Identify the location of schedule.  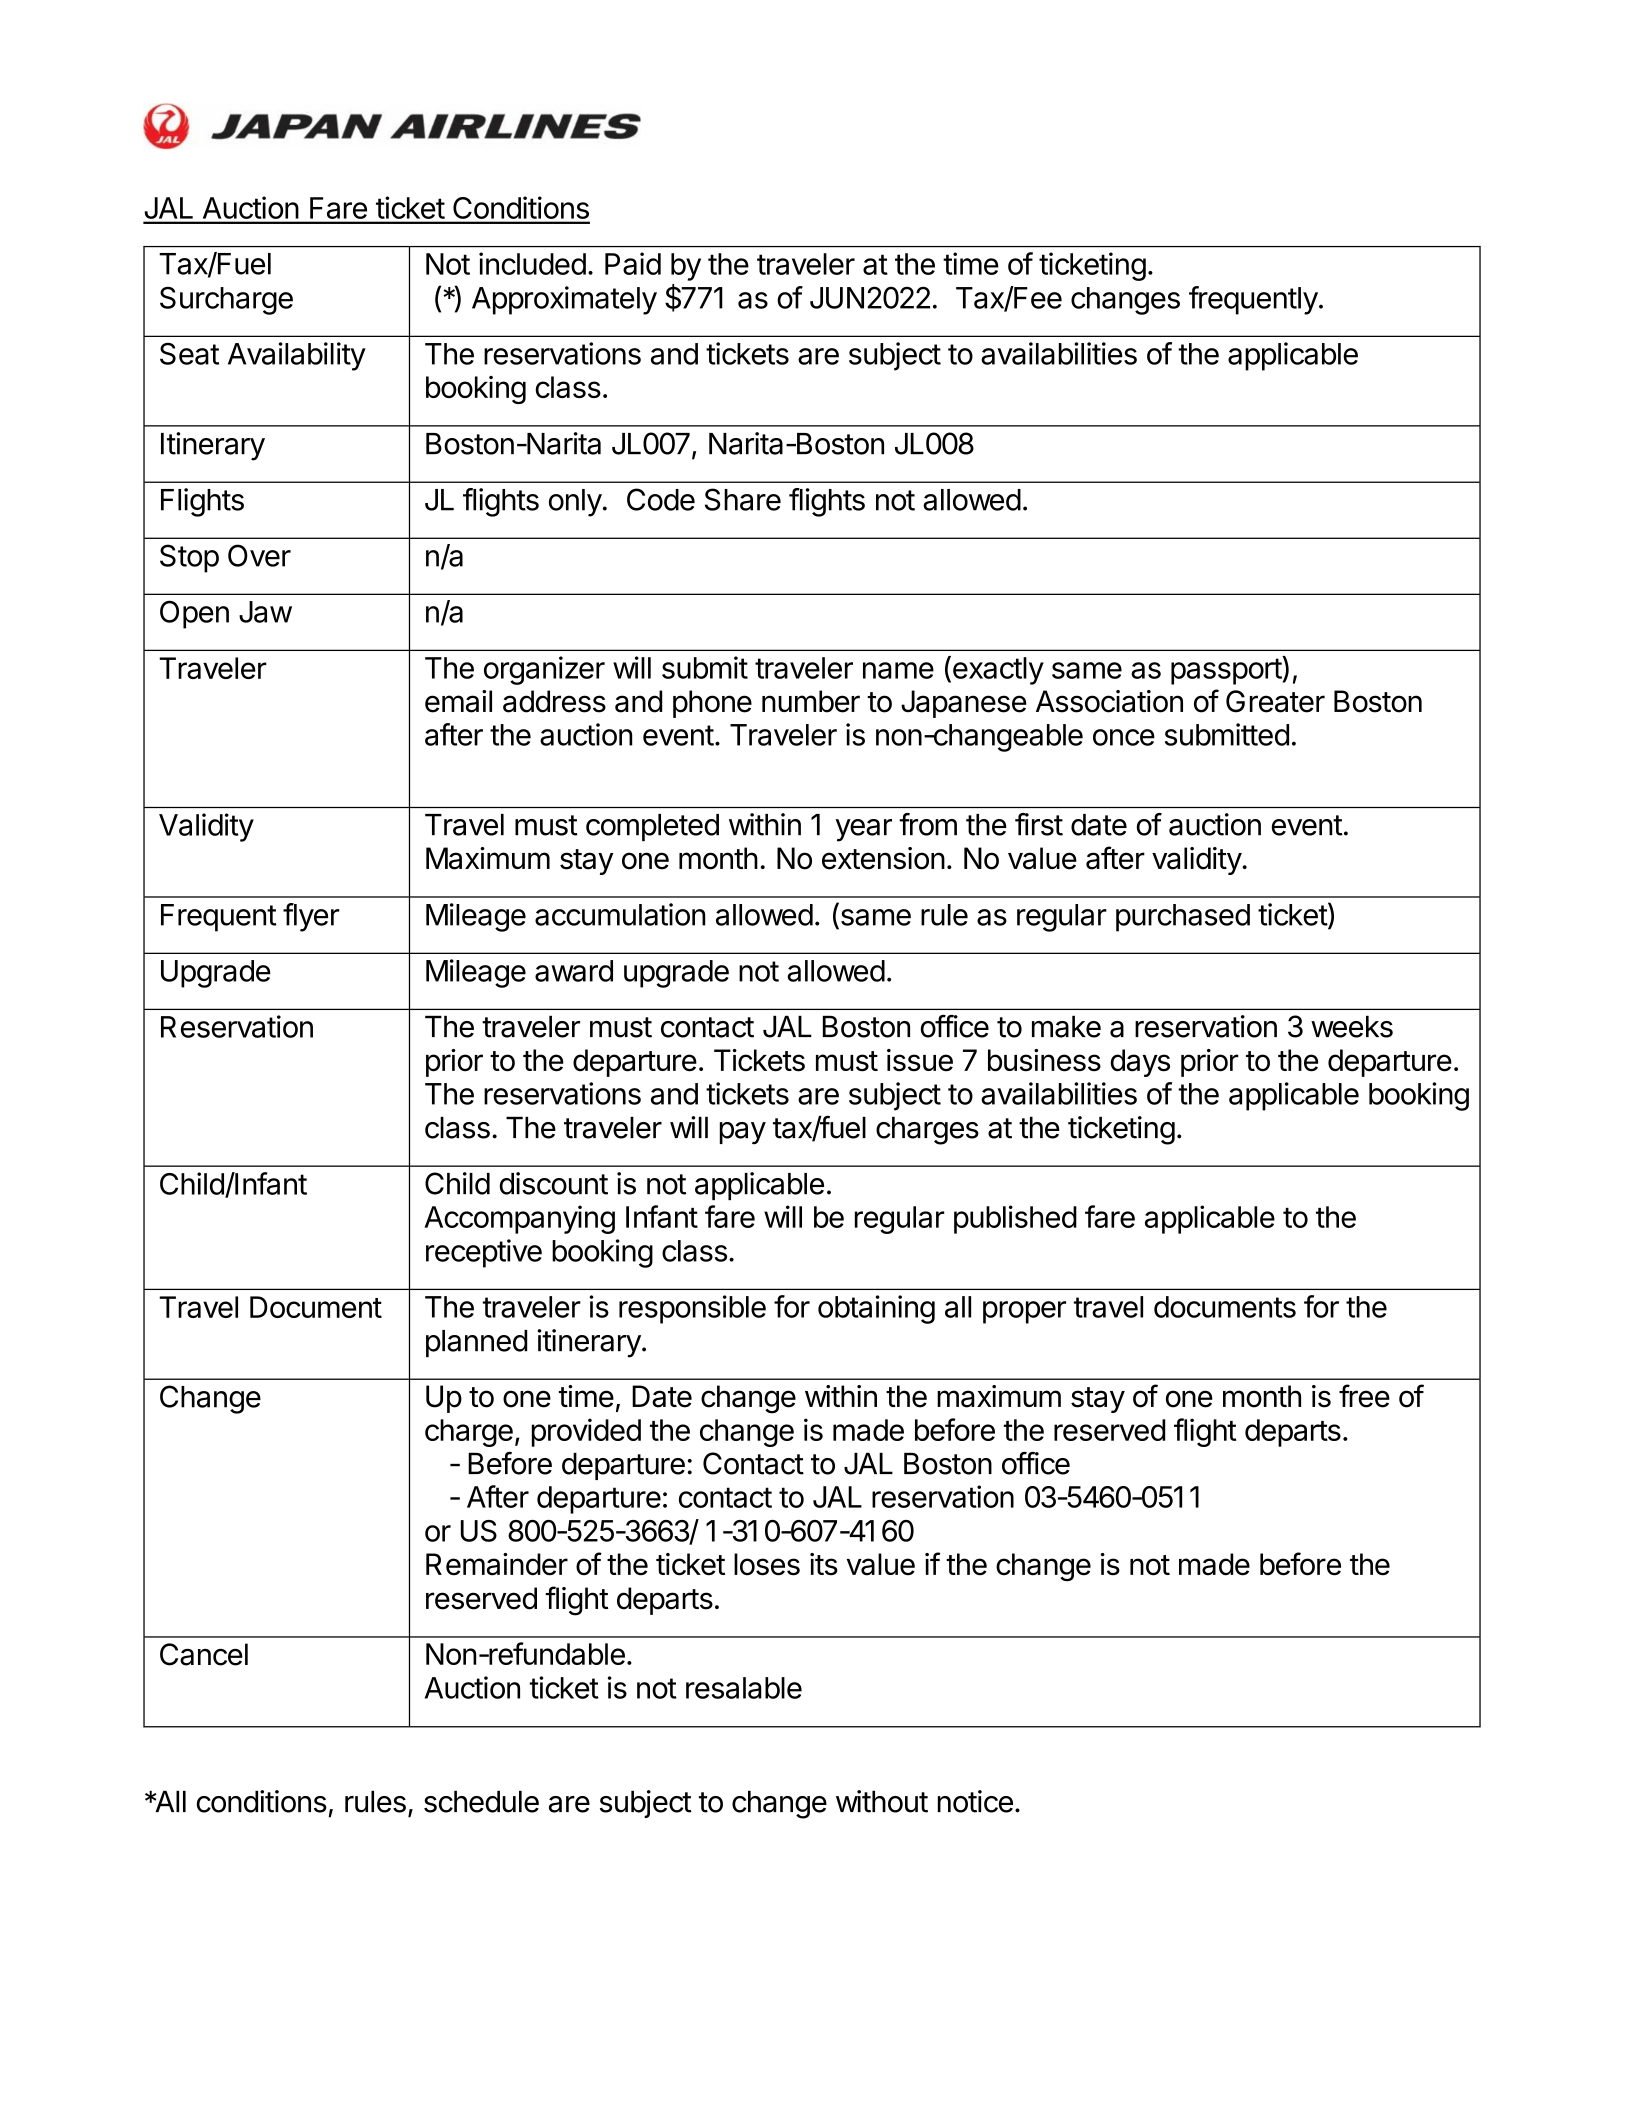
(481, 1801).
